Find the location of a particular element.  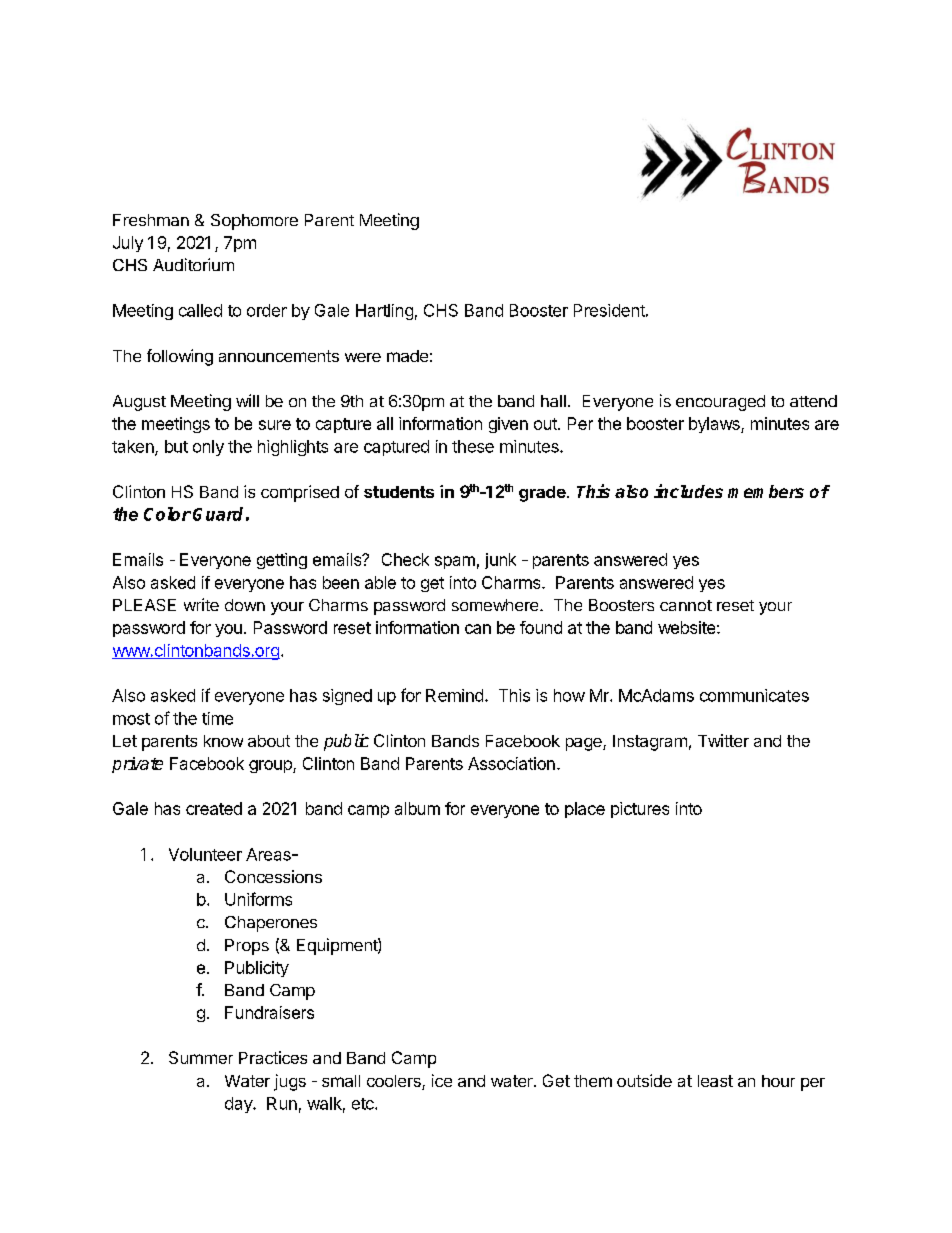

write is located at coordinates (201, 604).
